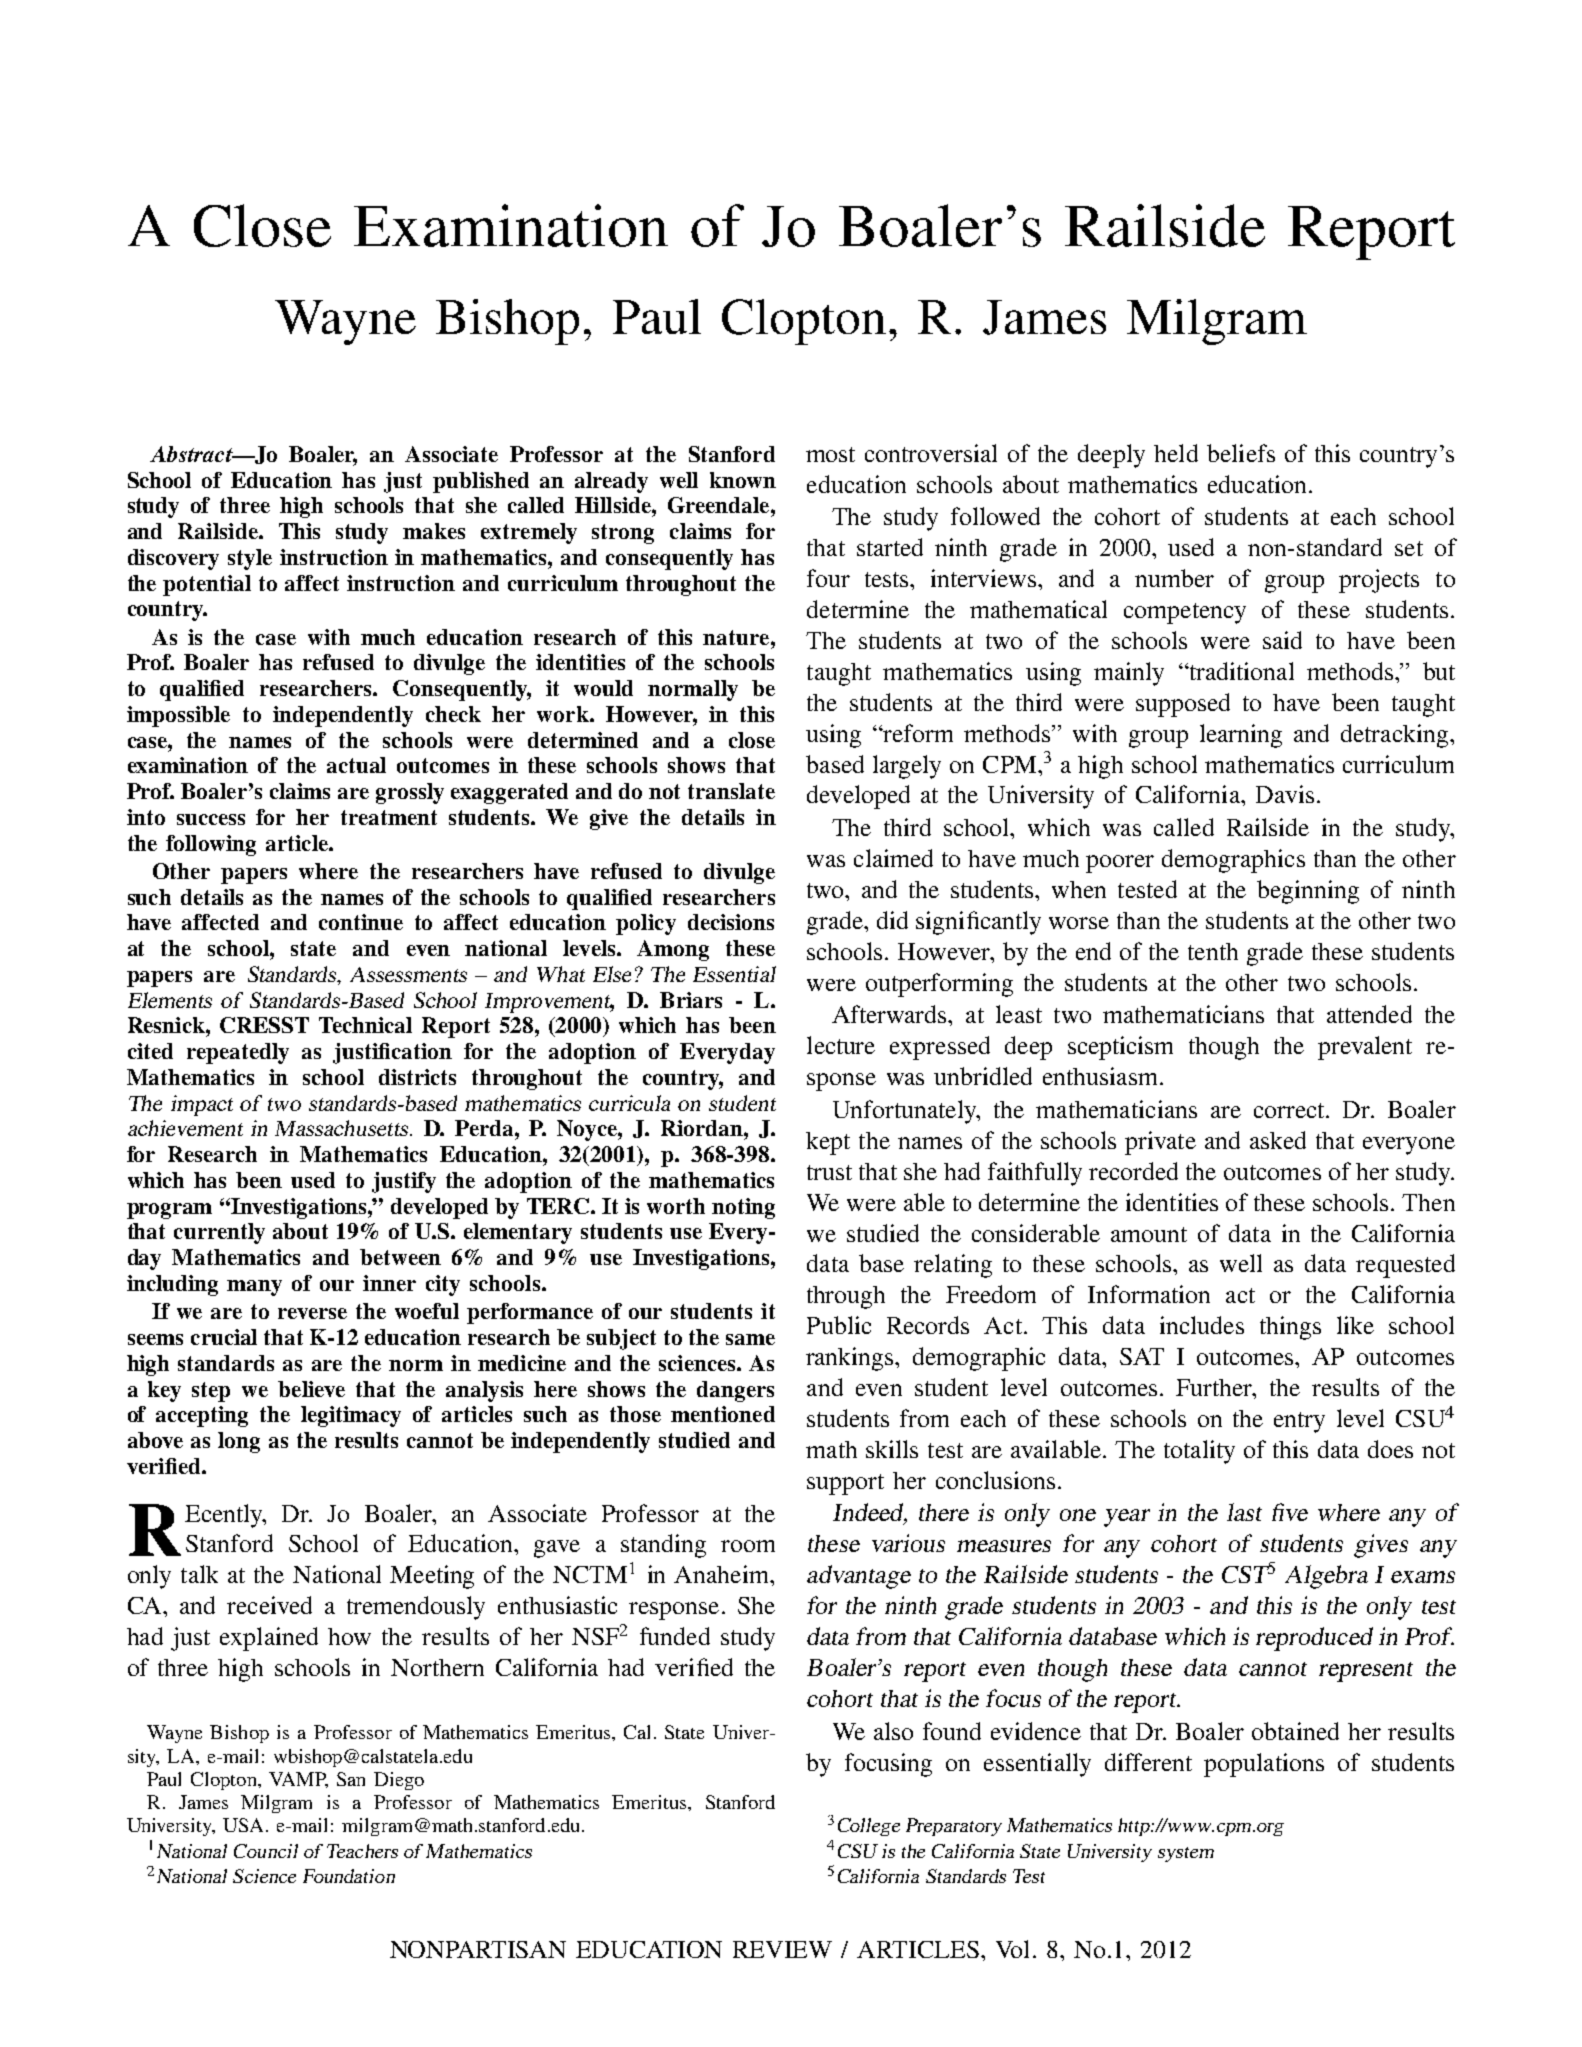 The height and width of the document is (2047, 1582). Describe the element at coordinates (219, 1233) in the document. I see `currently` at that location.
